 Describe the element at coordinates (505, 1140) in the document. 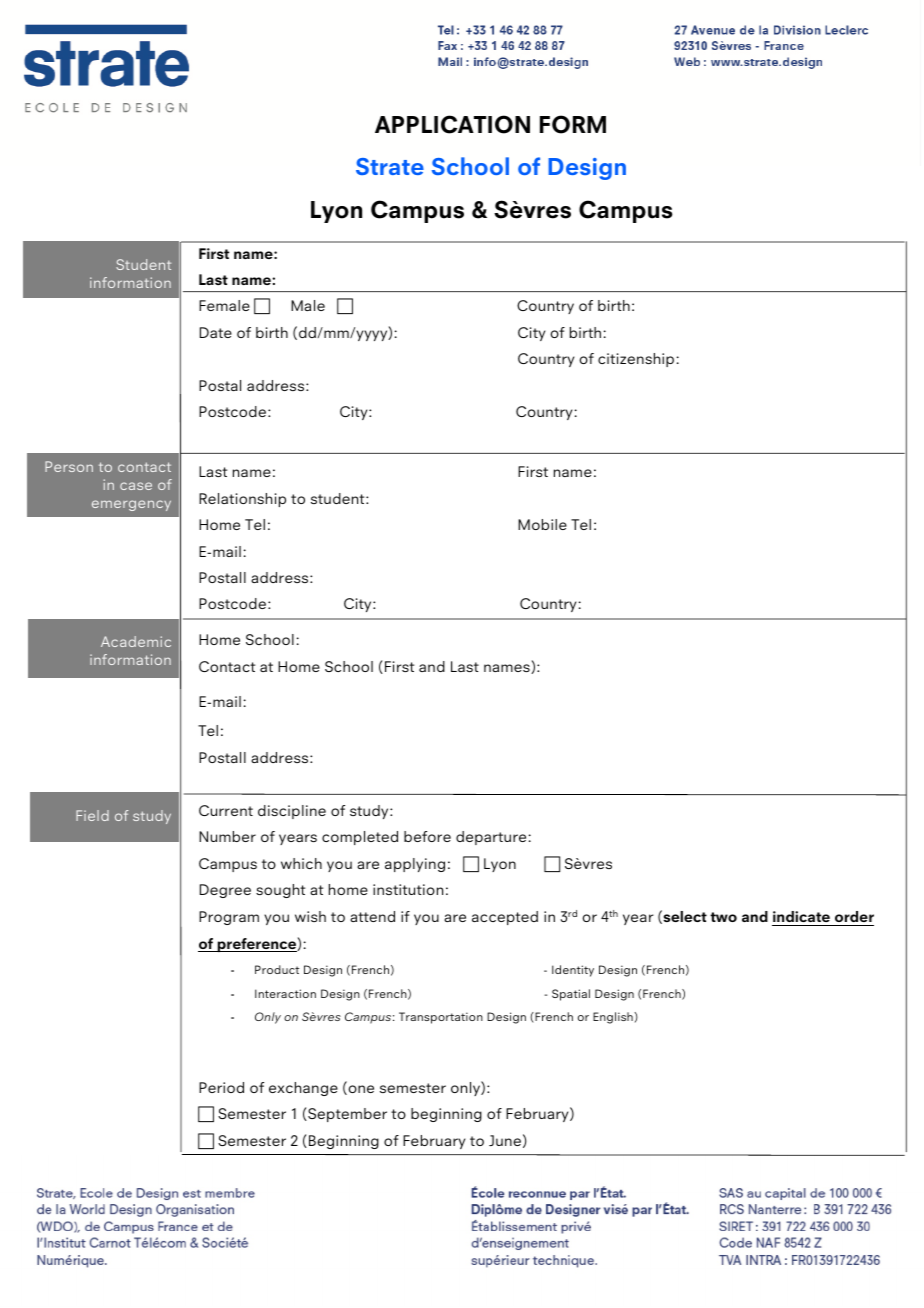

I see `June` at that location.
